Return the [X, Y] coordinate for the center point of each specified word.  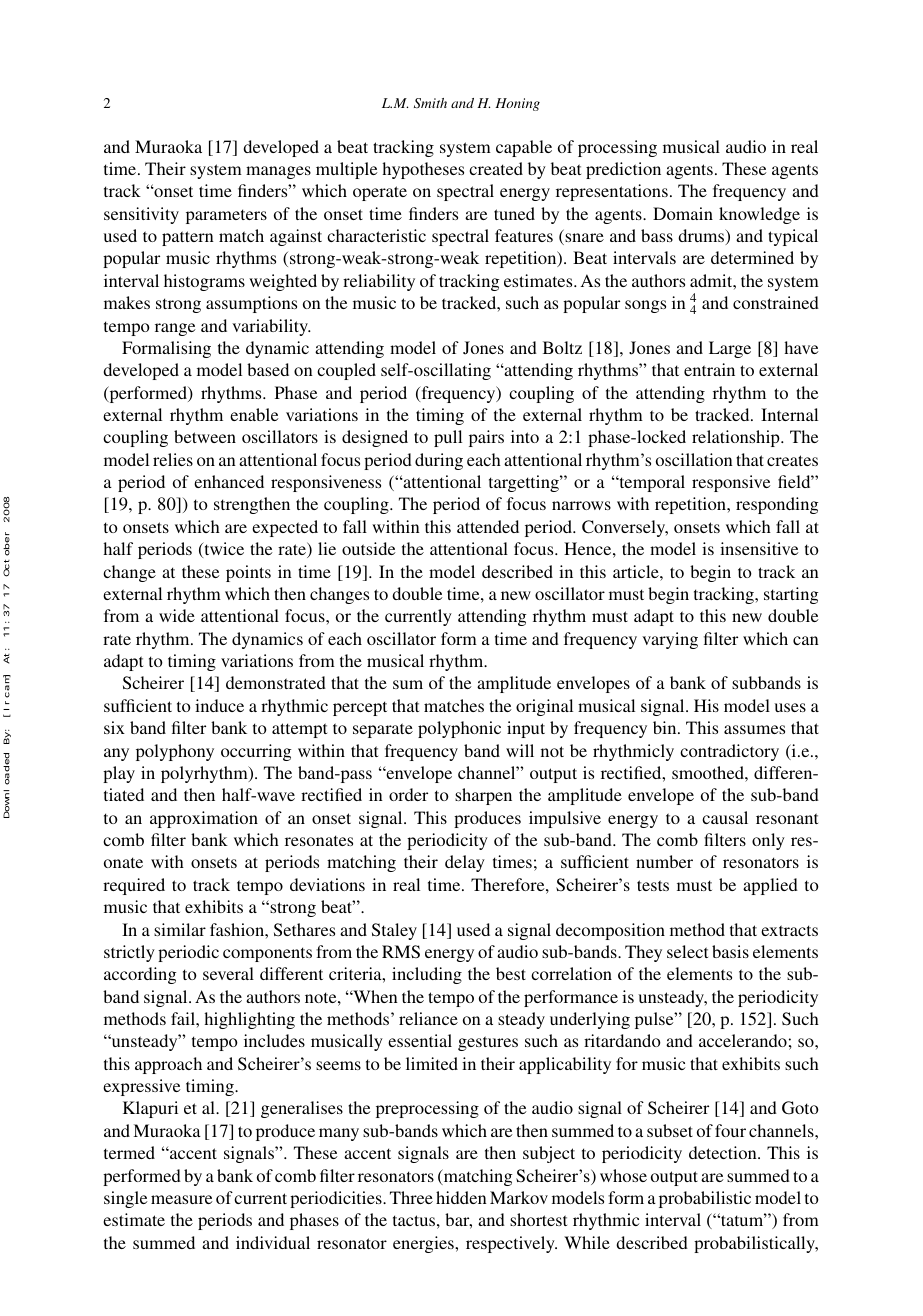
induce [219, 705]
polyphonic [459, 729]
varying [670, 640]
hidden [461, 1197]
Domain [683, 213]
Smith [430, 103]
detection [724, 1152]
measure [182, 1199]
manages [278, 172]
